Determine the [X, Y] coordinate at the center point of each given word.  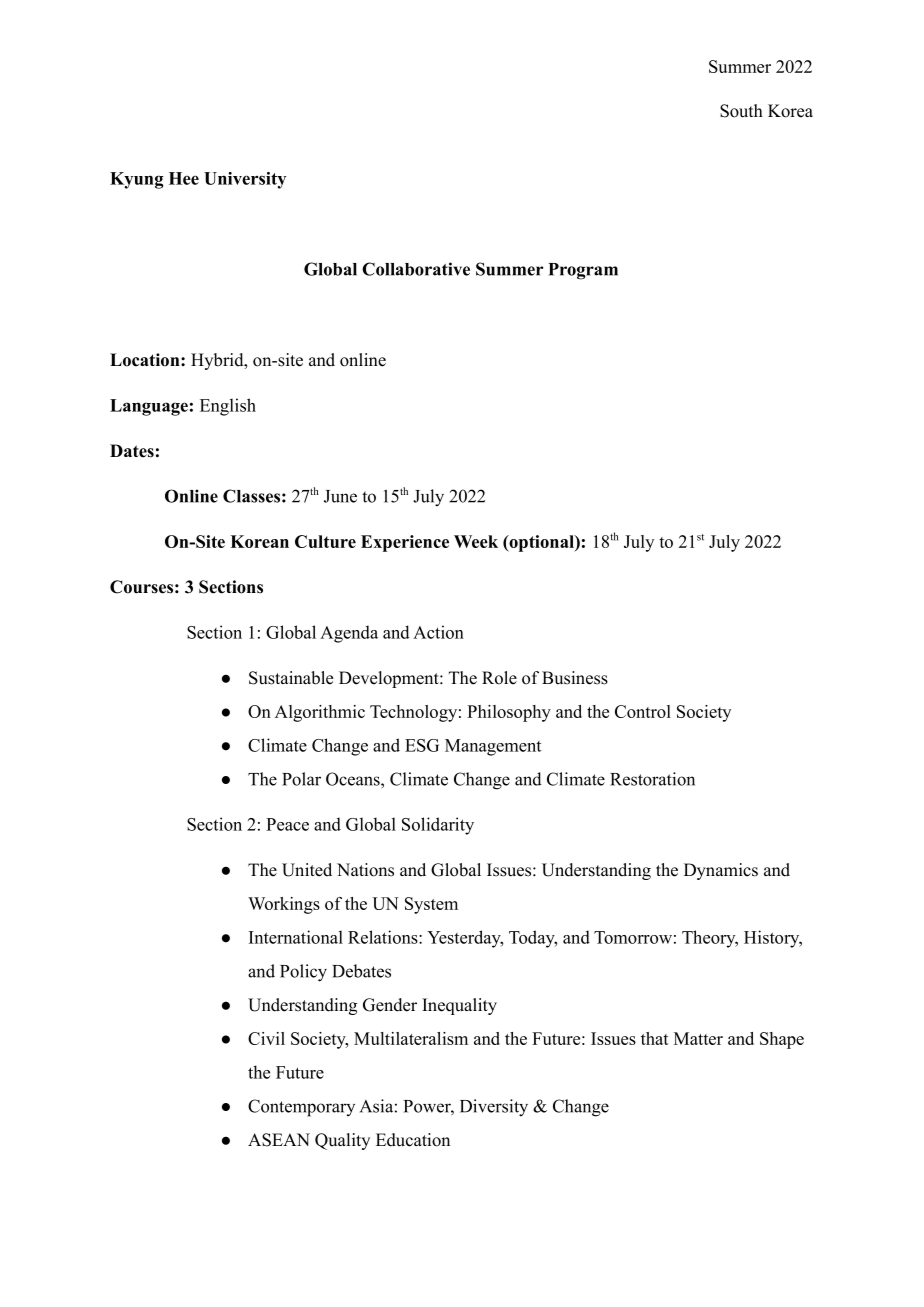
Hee [184, 178]
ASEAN [279, 1140]
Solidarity [438, 826]
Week [476, 541]
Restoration [652, 779]
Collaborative [416, 269]
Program [583, 271]
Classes [251, 496]
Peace [287, 824]
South [741, 111]
